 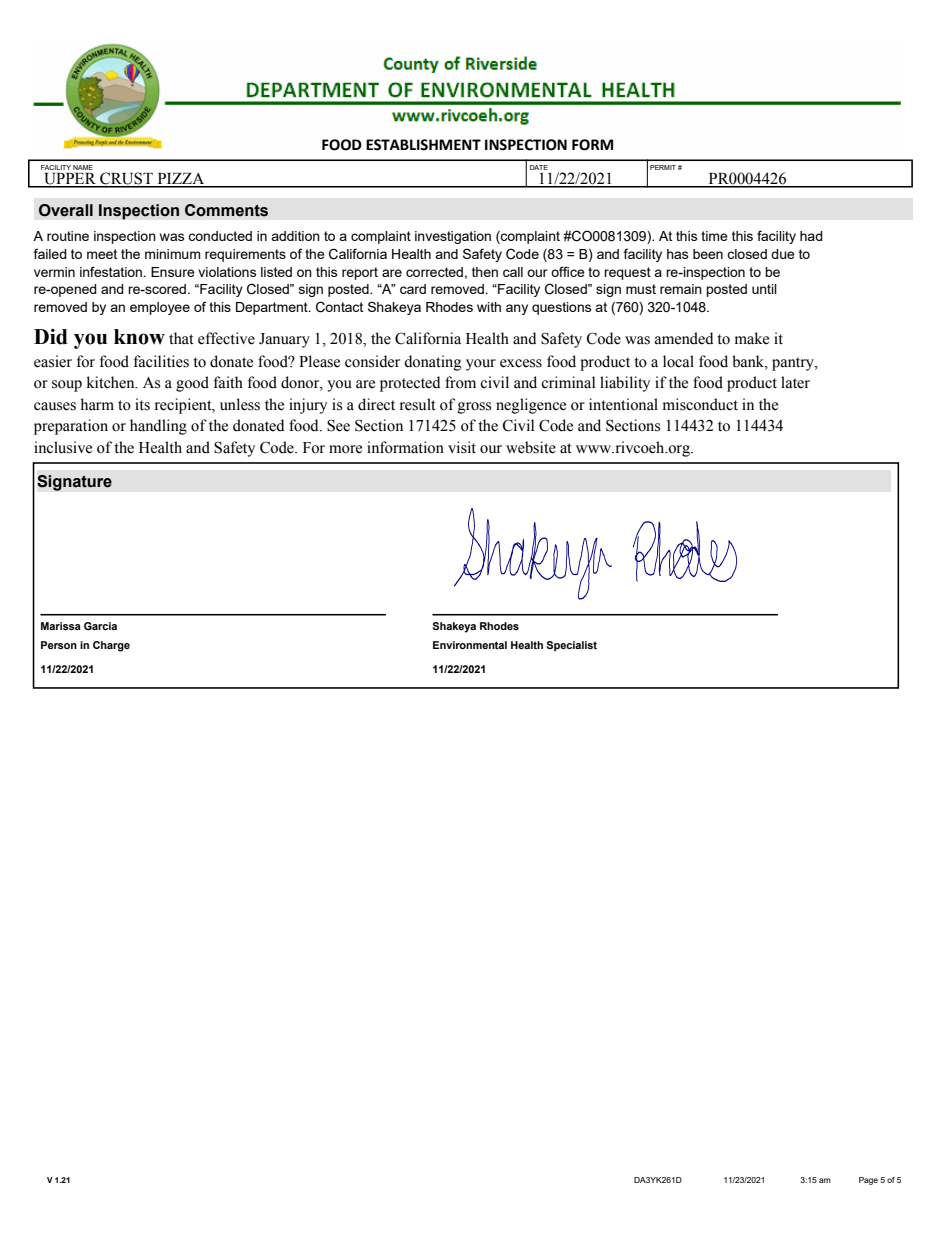 I want to click on CRUST, so click(x=126, y=179).
